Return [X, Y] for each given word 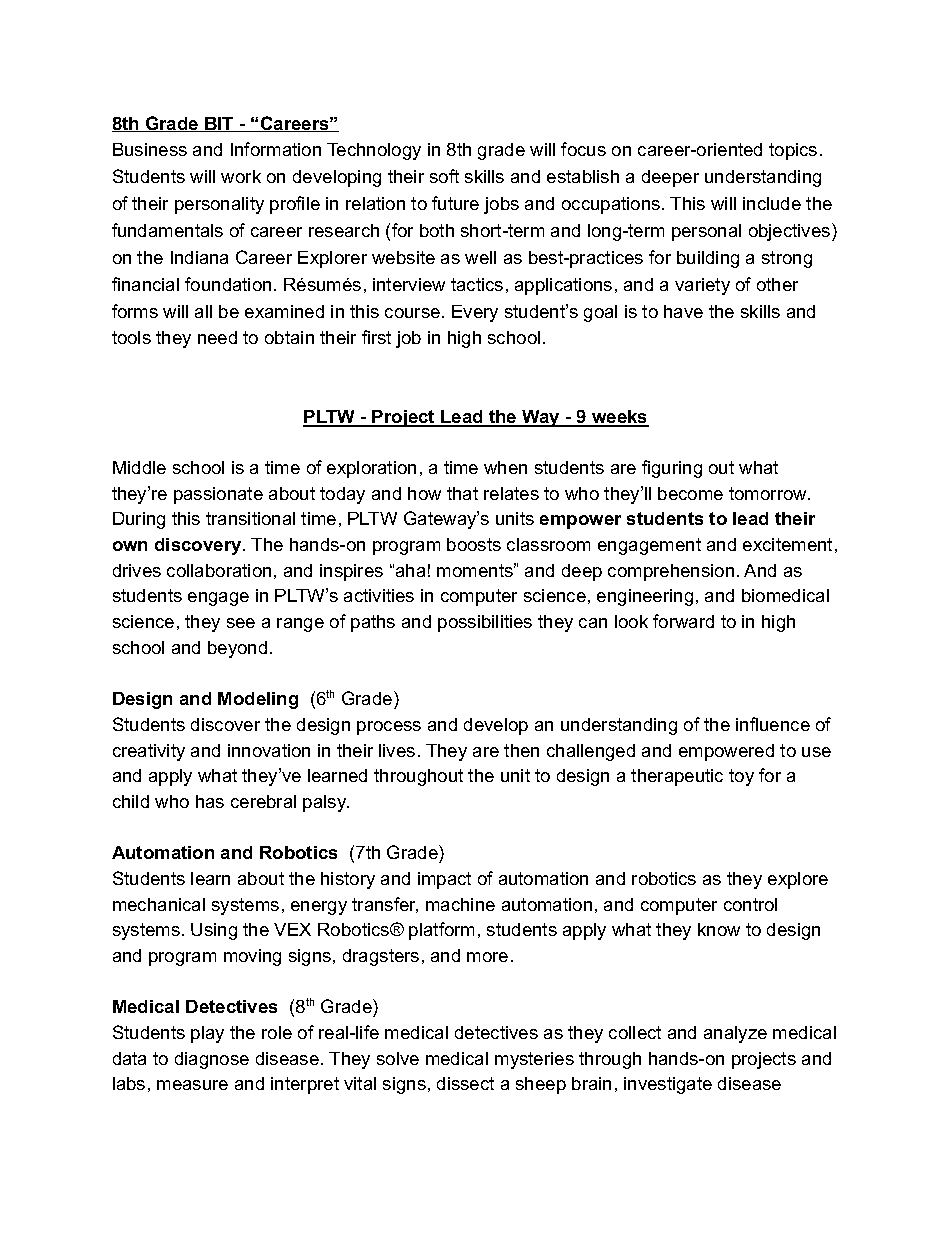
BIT [219, 124]
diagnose [212, 1060]
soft [444, 176]
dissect [465, 1083]
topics [793, 151]
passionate [218, 495]
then [521, 750]
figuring [672, 469]
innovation [269, 750]
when [505, 467]
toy [741, 777]
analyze [735, 1034]
